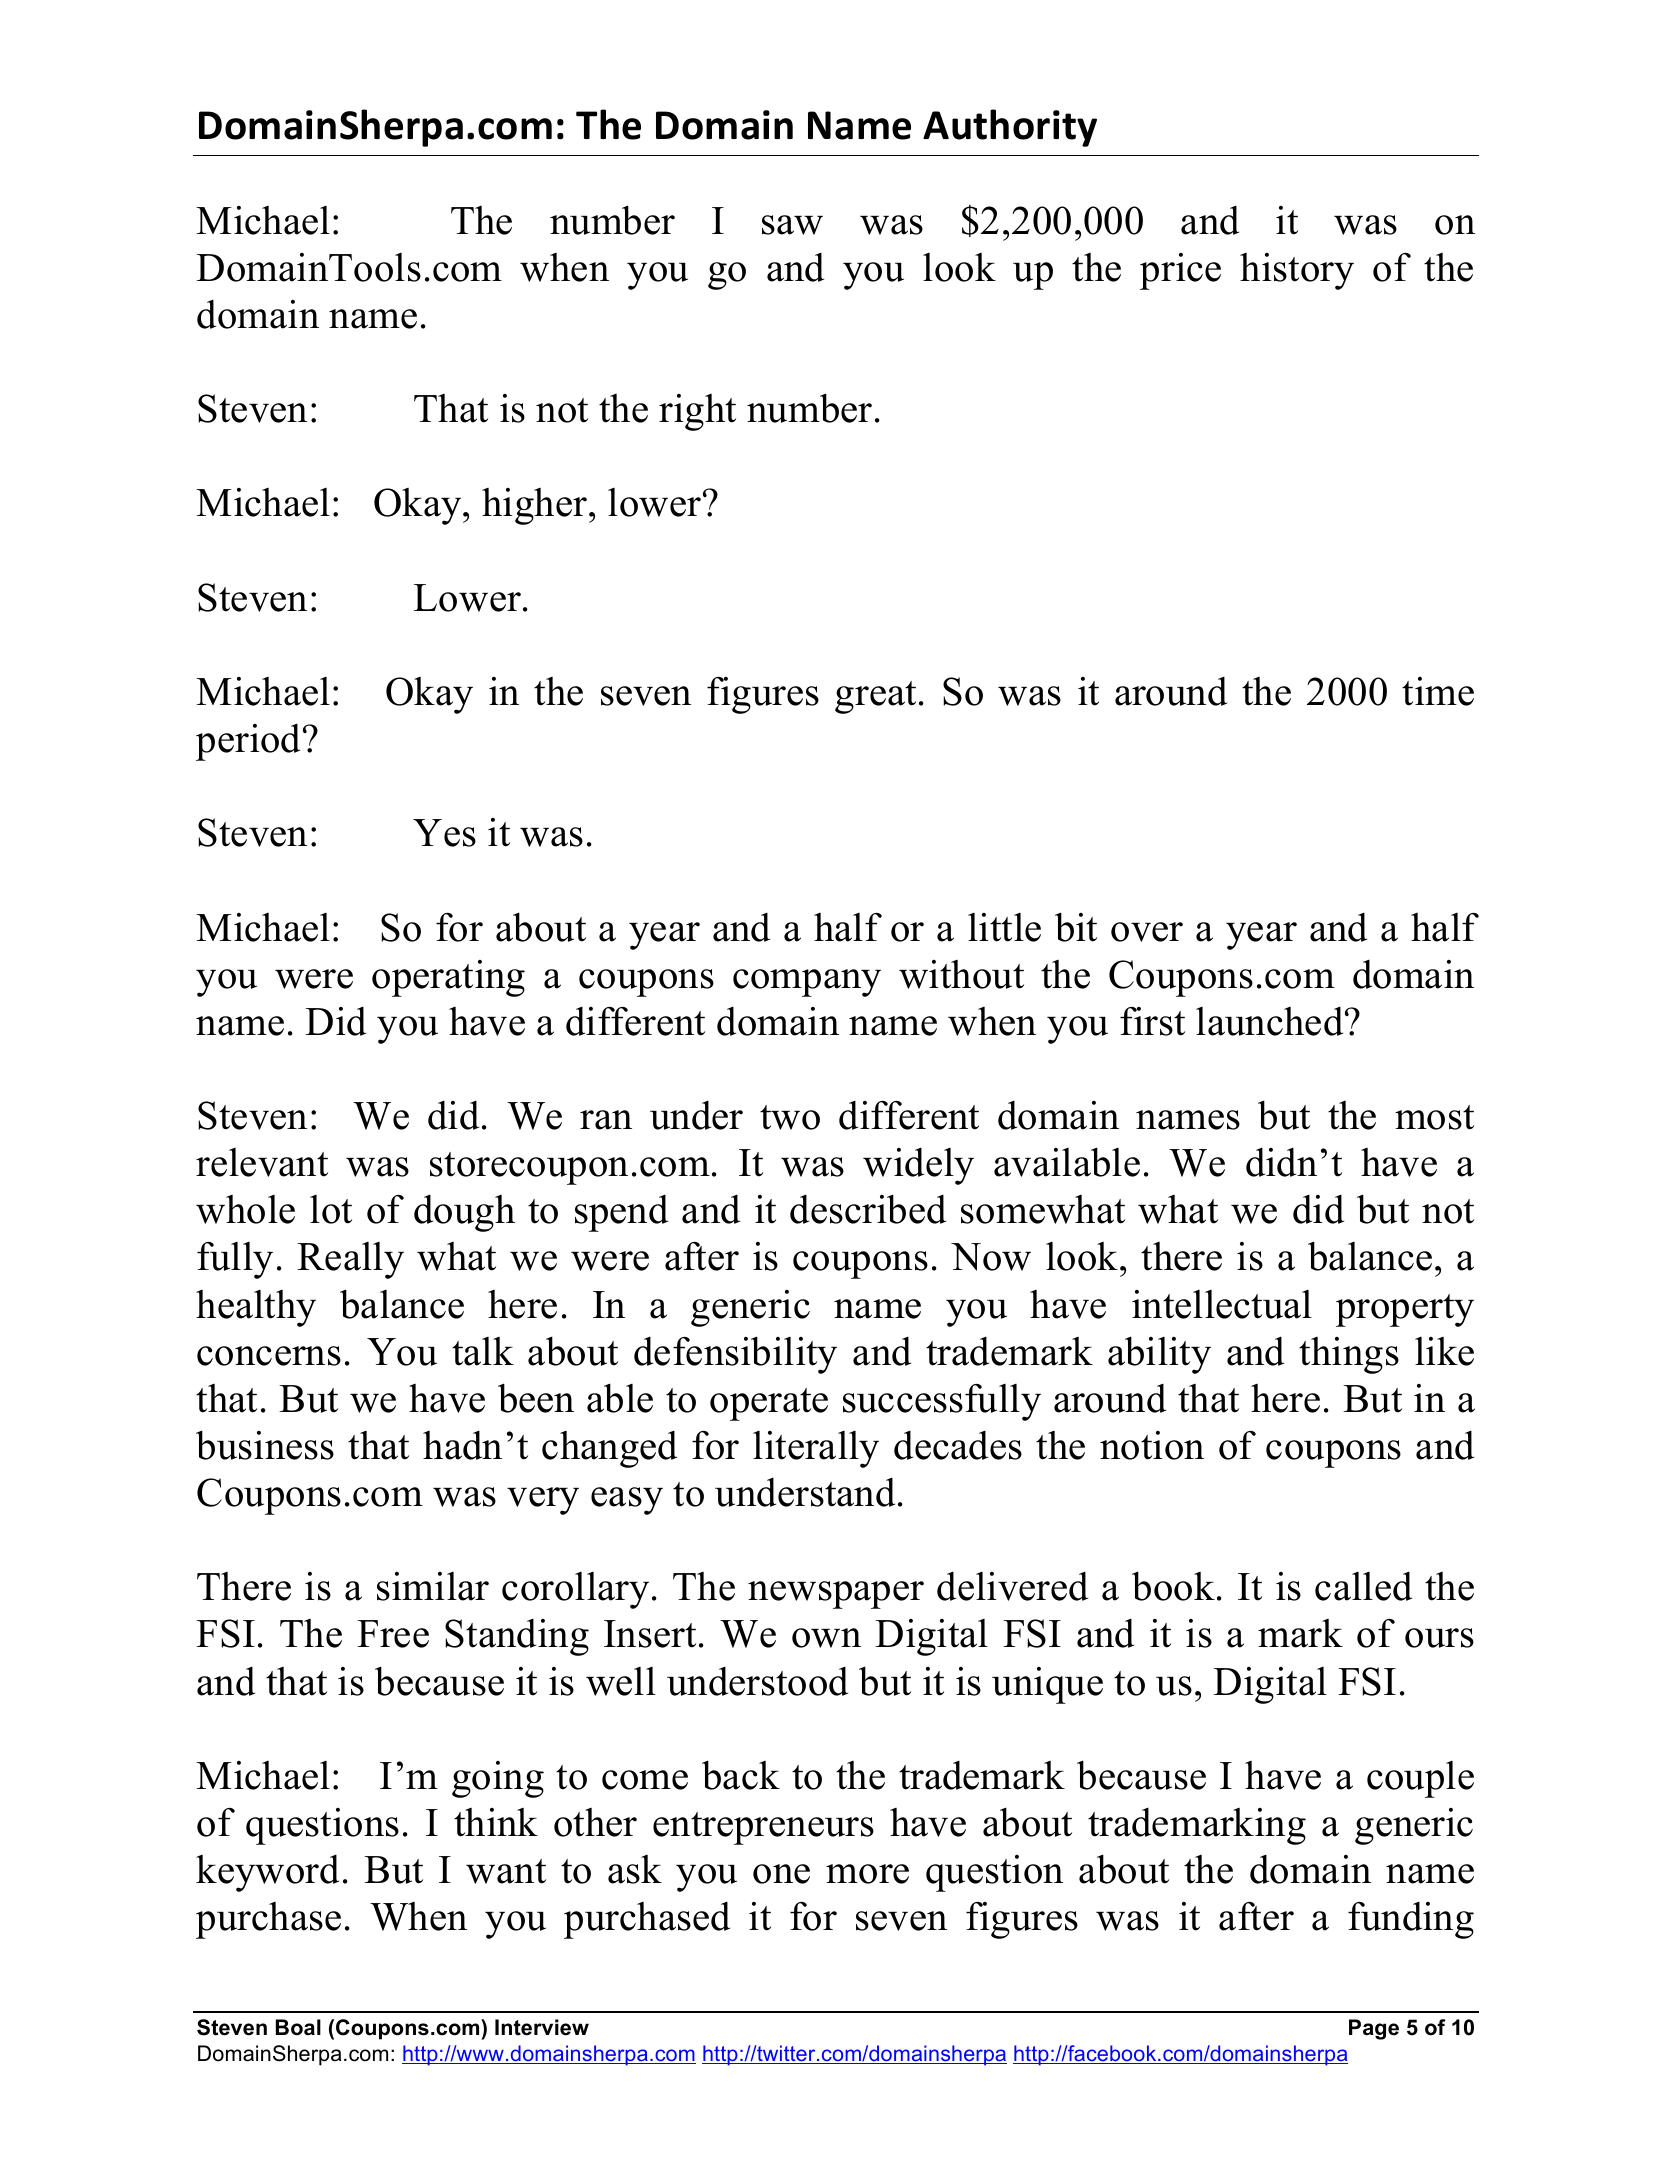 The height and width of the image is (2164, 1672). I want to click on Page, so click(1374, 2029).
